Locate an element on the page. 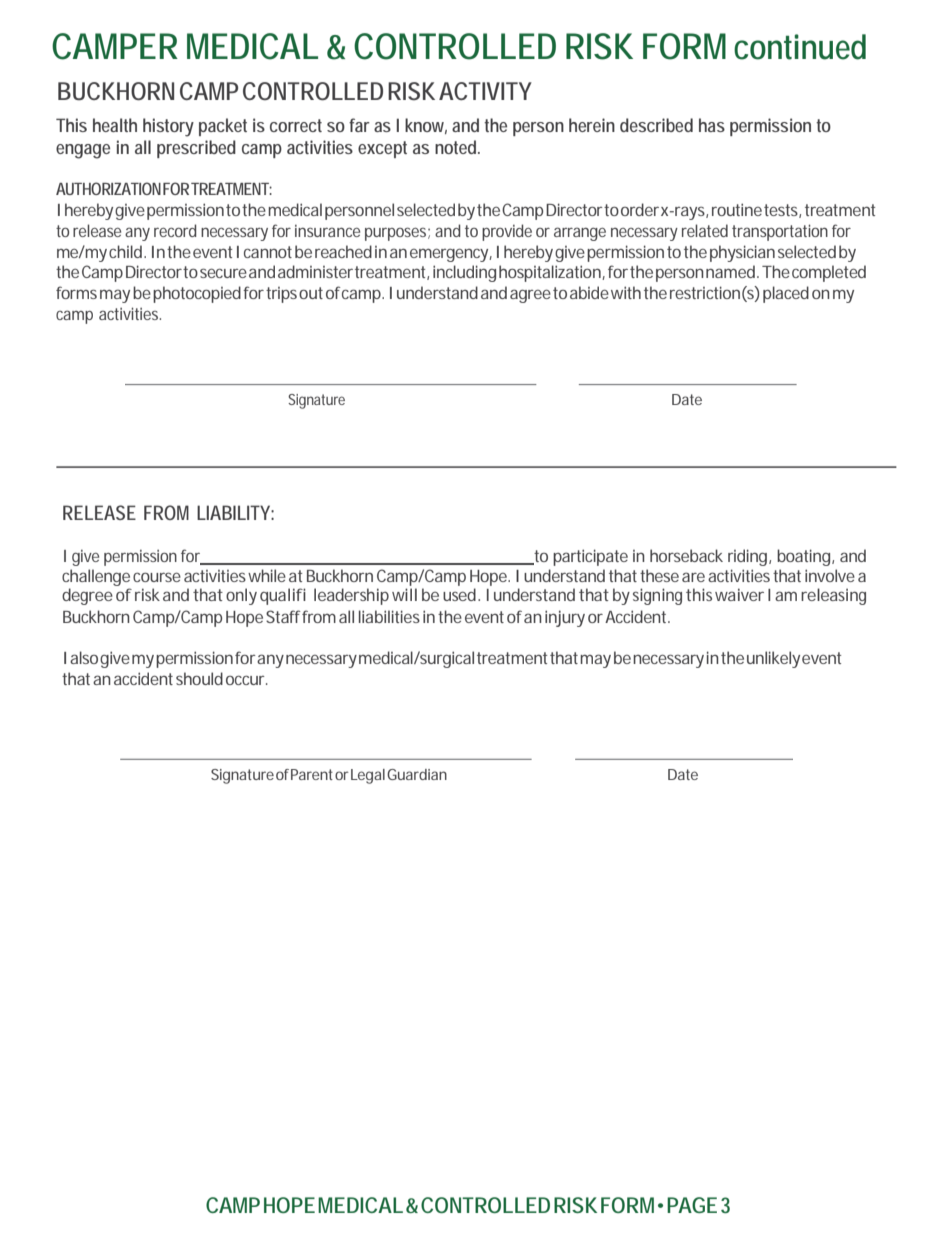 The height and width of the page is (1233, 952). related is located at coordinates (705, 230).
